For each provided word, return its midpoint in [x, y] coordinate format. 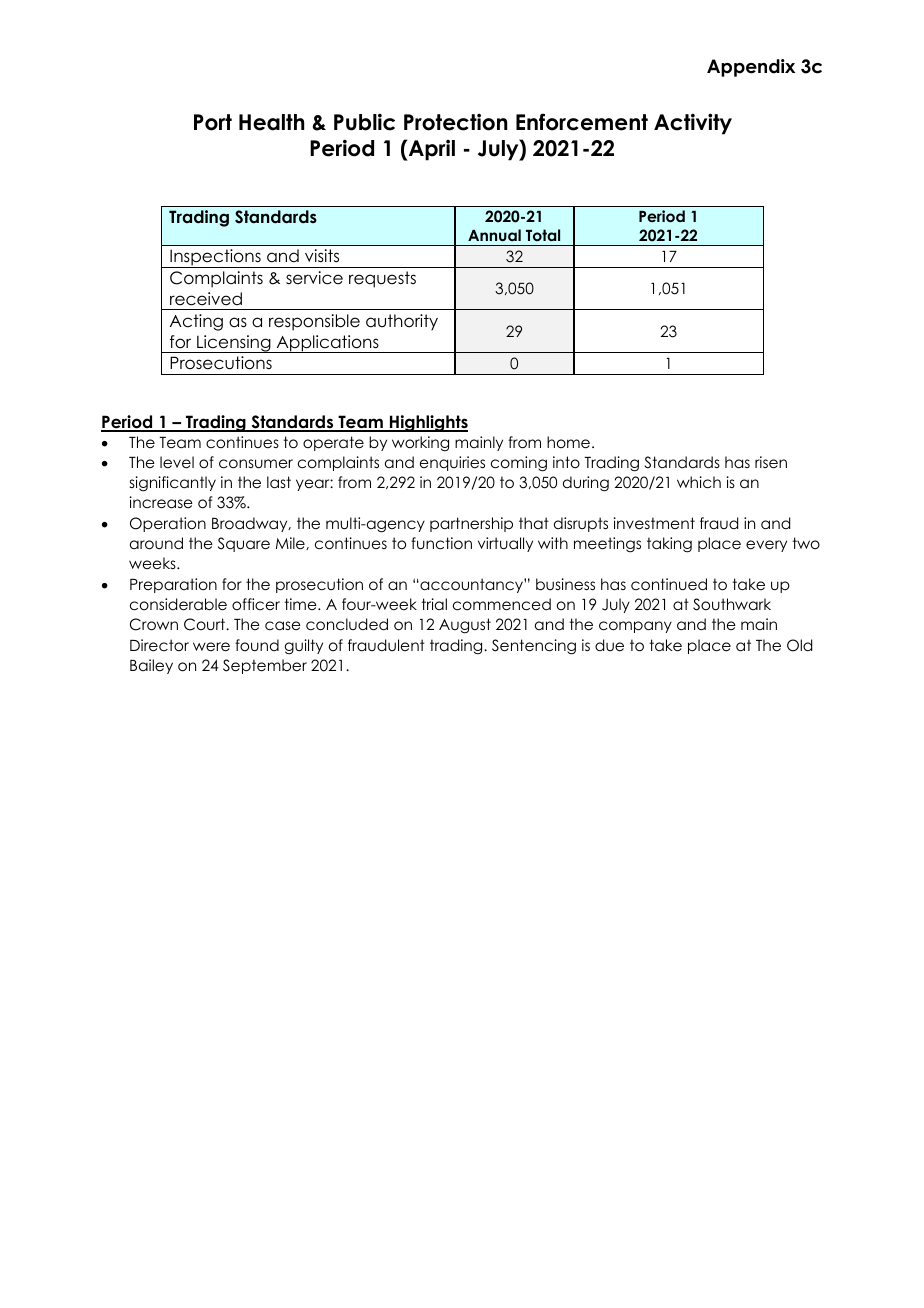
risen [771, 462]
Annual [494, 235]
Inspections [215, 258]
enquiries [452, 463]
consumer [256, 464]
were [211, 647]
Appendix [751, 68]
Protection [455, 122]
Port [213, 122]
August [465, 626]
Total [543, 235]
